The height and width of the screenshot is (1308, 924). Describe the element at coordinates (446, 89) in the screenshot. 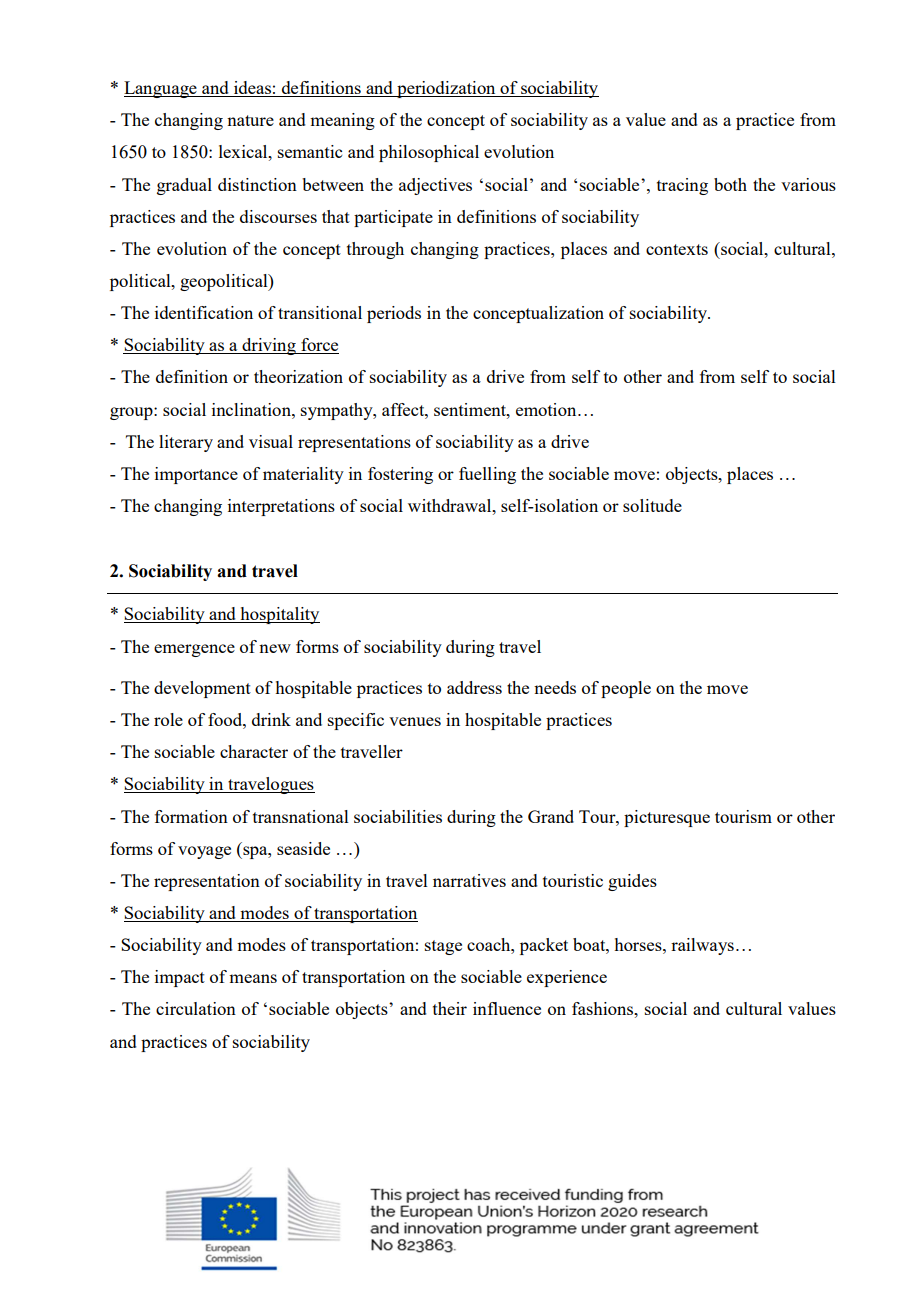

I see `periodization` at that location.
